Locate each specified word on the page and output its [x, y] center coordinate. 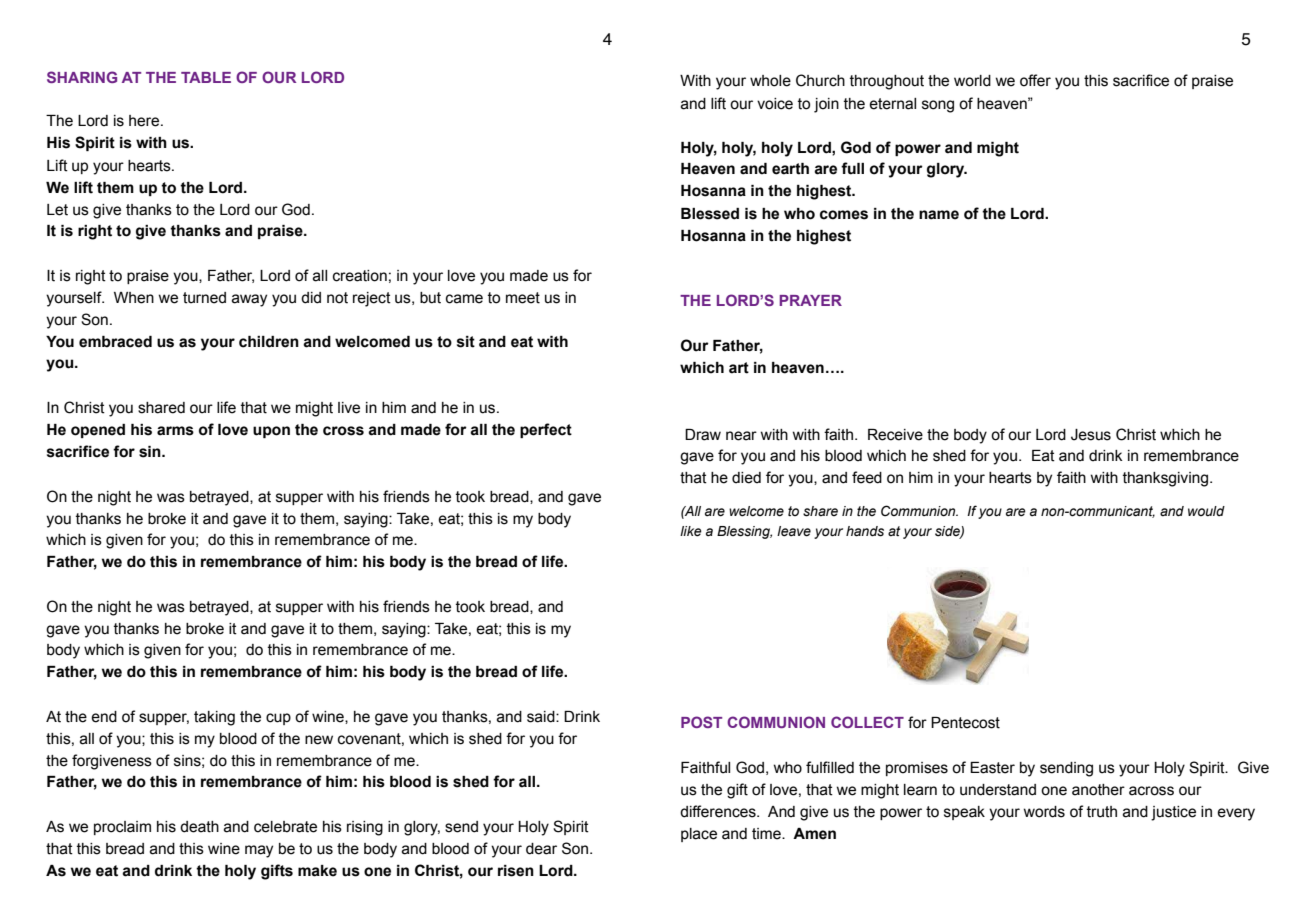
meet [523, 298]
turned [204, 298]
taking [214, 718]
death [199, 827]
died [746, 478]
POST [701, 722]
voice [775, 104]
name [939, 215]
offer [1035, 80]
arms [175, 431]
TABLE [206, 77]
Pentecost [965, 723]
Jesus [1091, 435]
